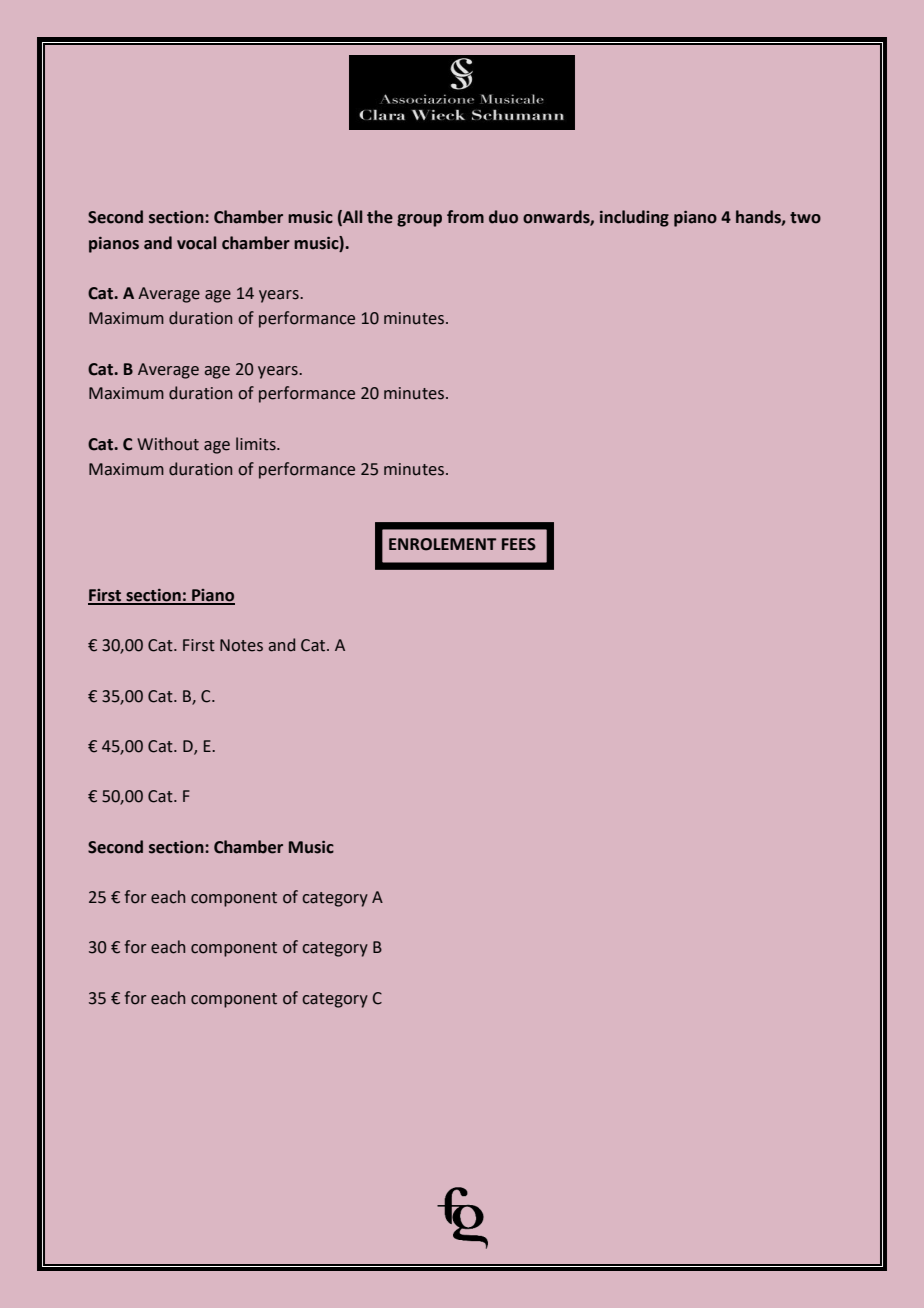 The width and height of the page is (924, 1308). Describe the element at coordinates (503, 217) in the page. I see `duo` at that location.
